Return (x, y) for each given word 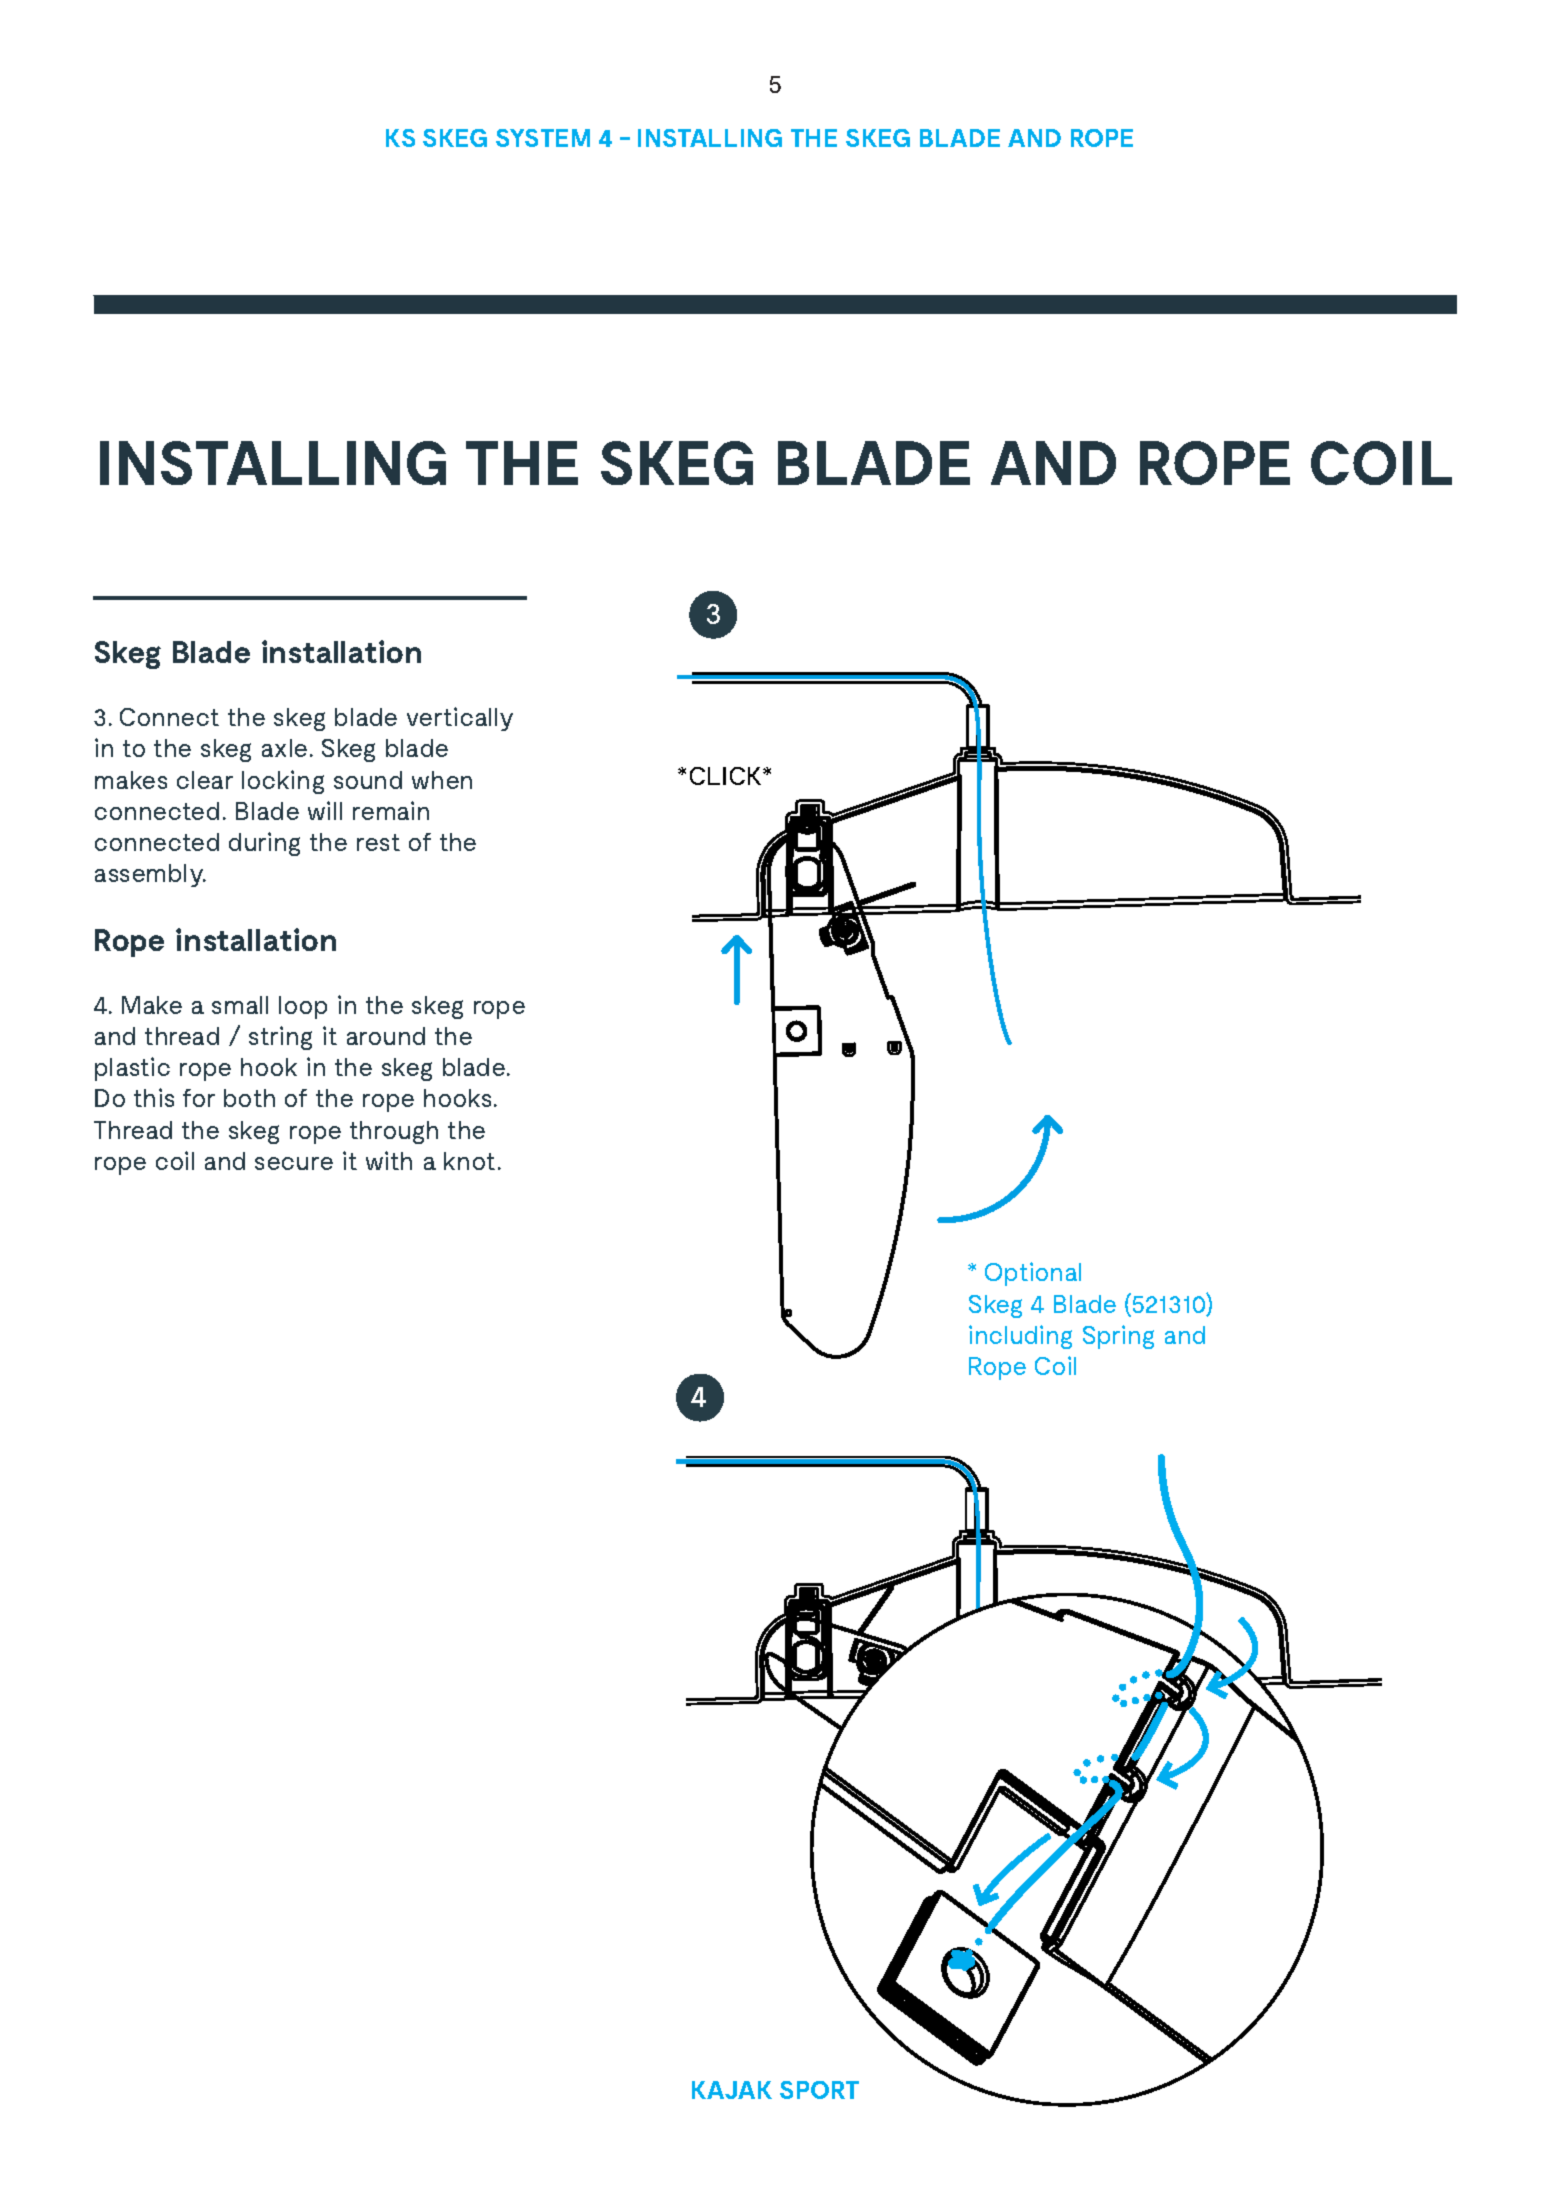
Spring (1118, 1337)
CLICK (727, 776)
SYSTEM (543, 138)
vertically (460, 719)
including (1020, 1337)
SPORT (819, 2090)
